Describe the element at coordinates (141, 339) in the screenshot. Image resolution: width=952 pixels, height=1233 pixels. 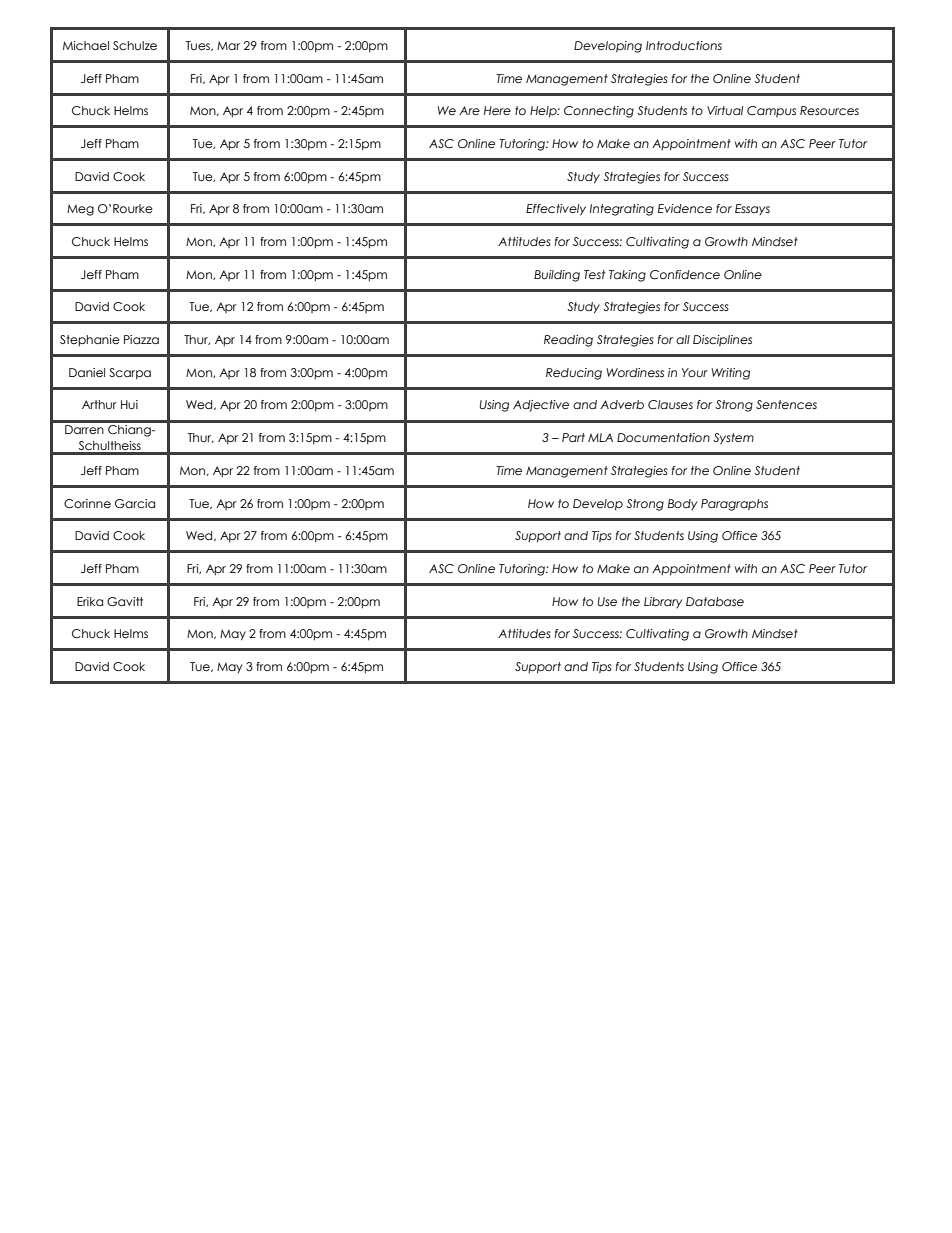
I see `Piazza` at that location.
